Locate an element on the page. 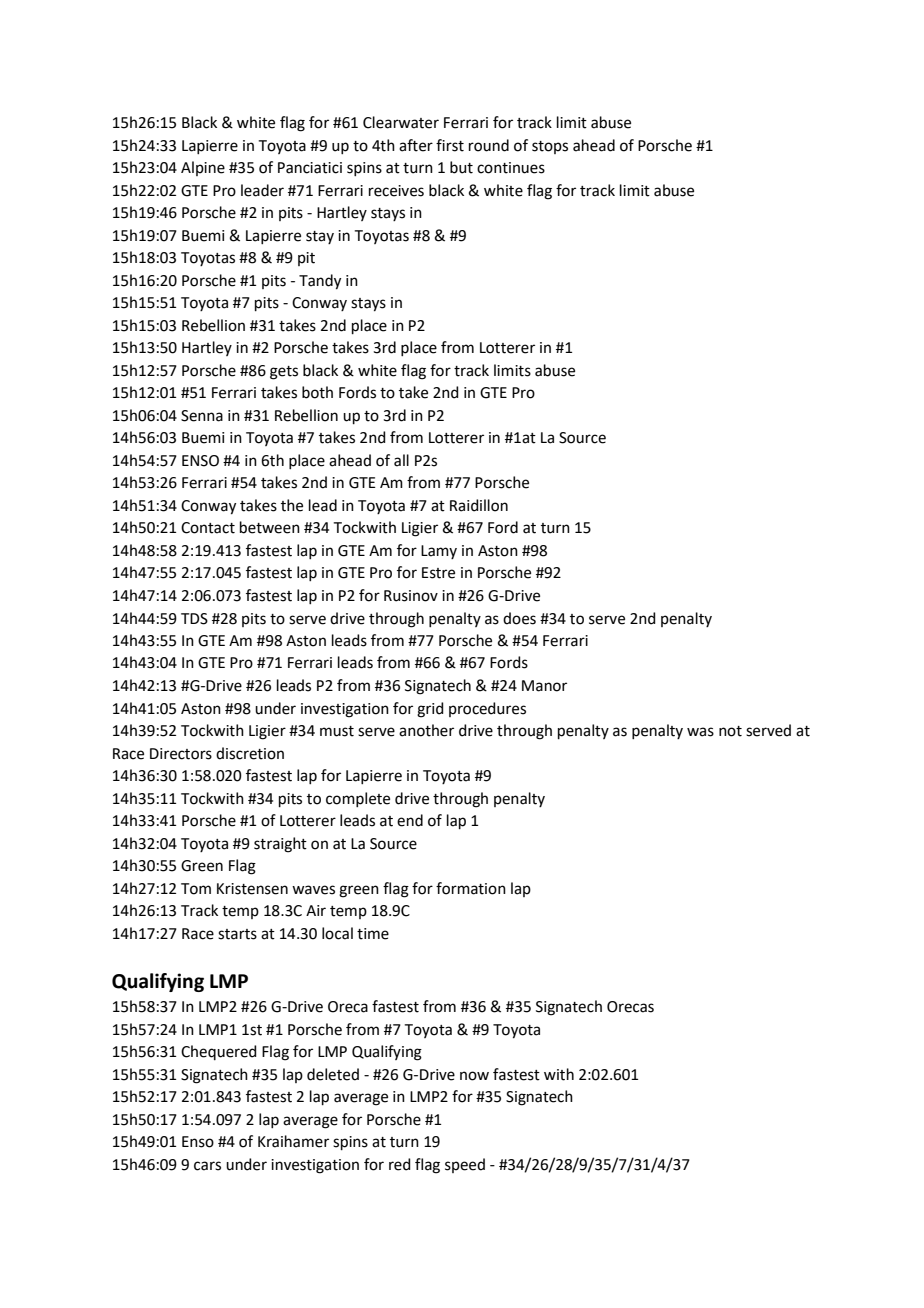 The width and height of the image is (924, 1308). starts is located at coordinates (237, 934).
